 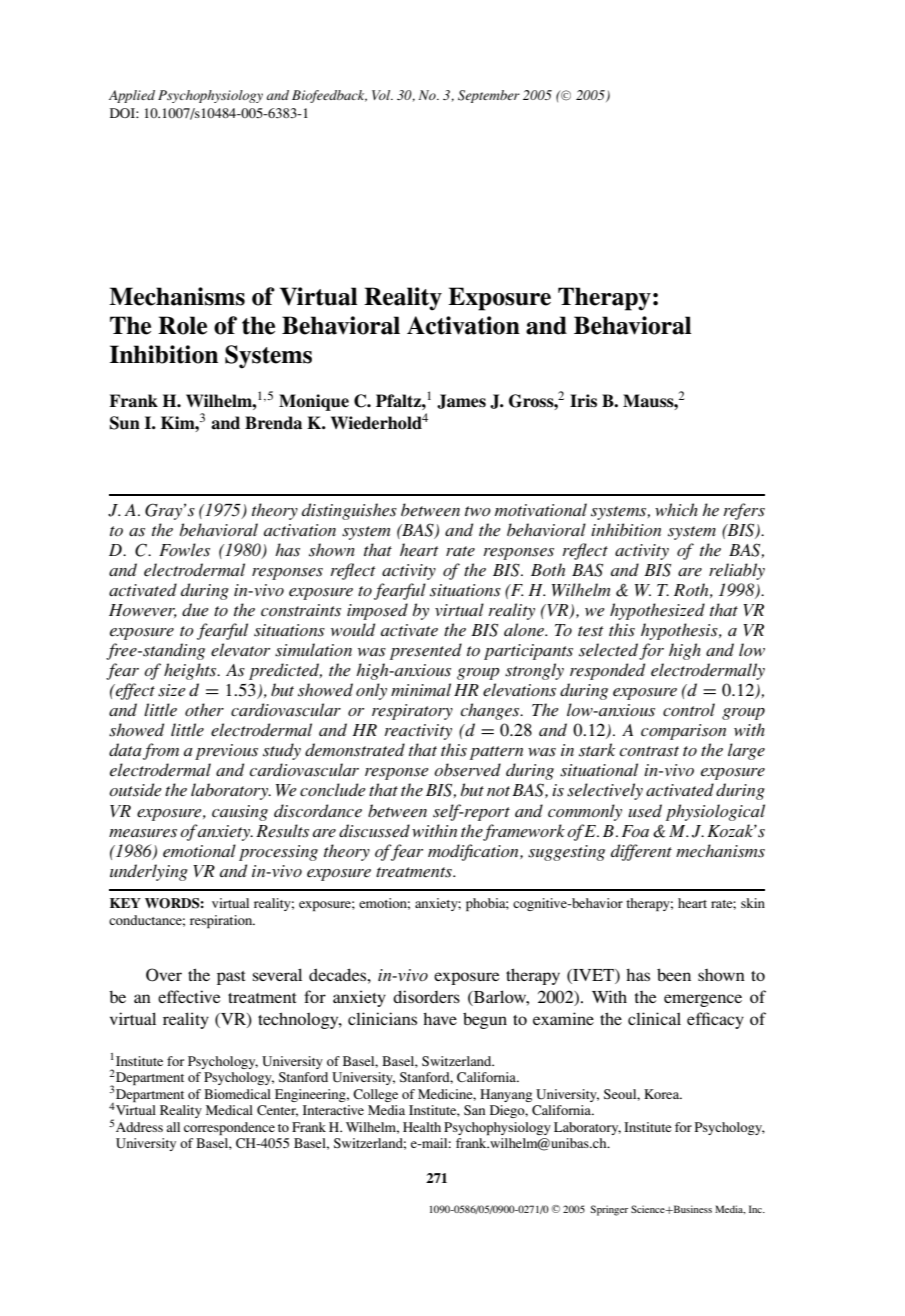 I want to click on correspondence, so click(x=229, y=1128).
